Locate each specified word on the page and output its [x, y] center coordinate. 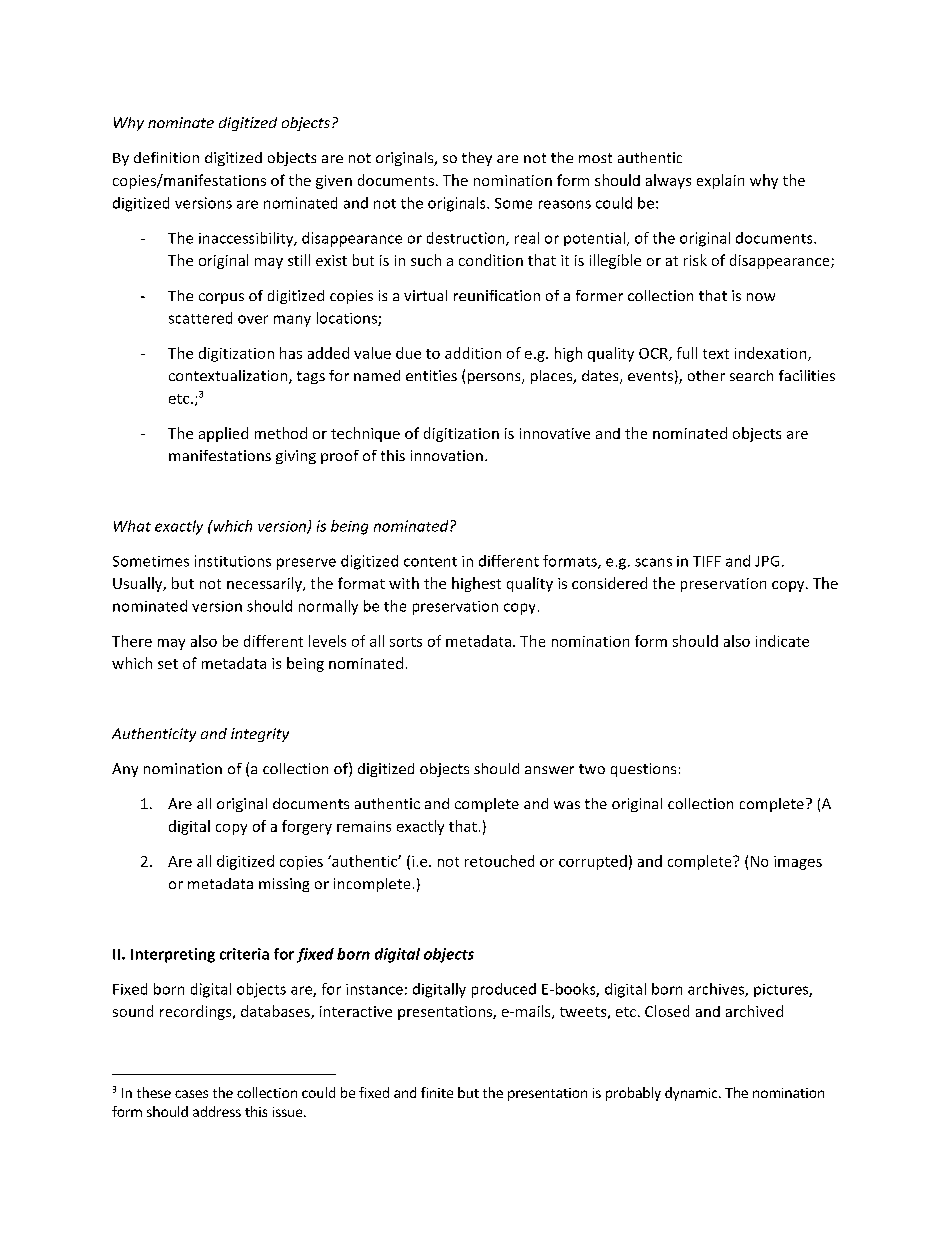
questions [643, 770]
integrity [260, 735]
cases [191, 1094]
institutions [233, 561]
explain [720, 181]
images [798, 863]
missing [284, 885]
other [706, 375]
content [430, 562]
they [477, 159]
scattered [200, 318]
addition [473, 353]
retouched [499, 861]
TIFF [707, 561]
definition [166, 157]
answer [549, 770]
